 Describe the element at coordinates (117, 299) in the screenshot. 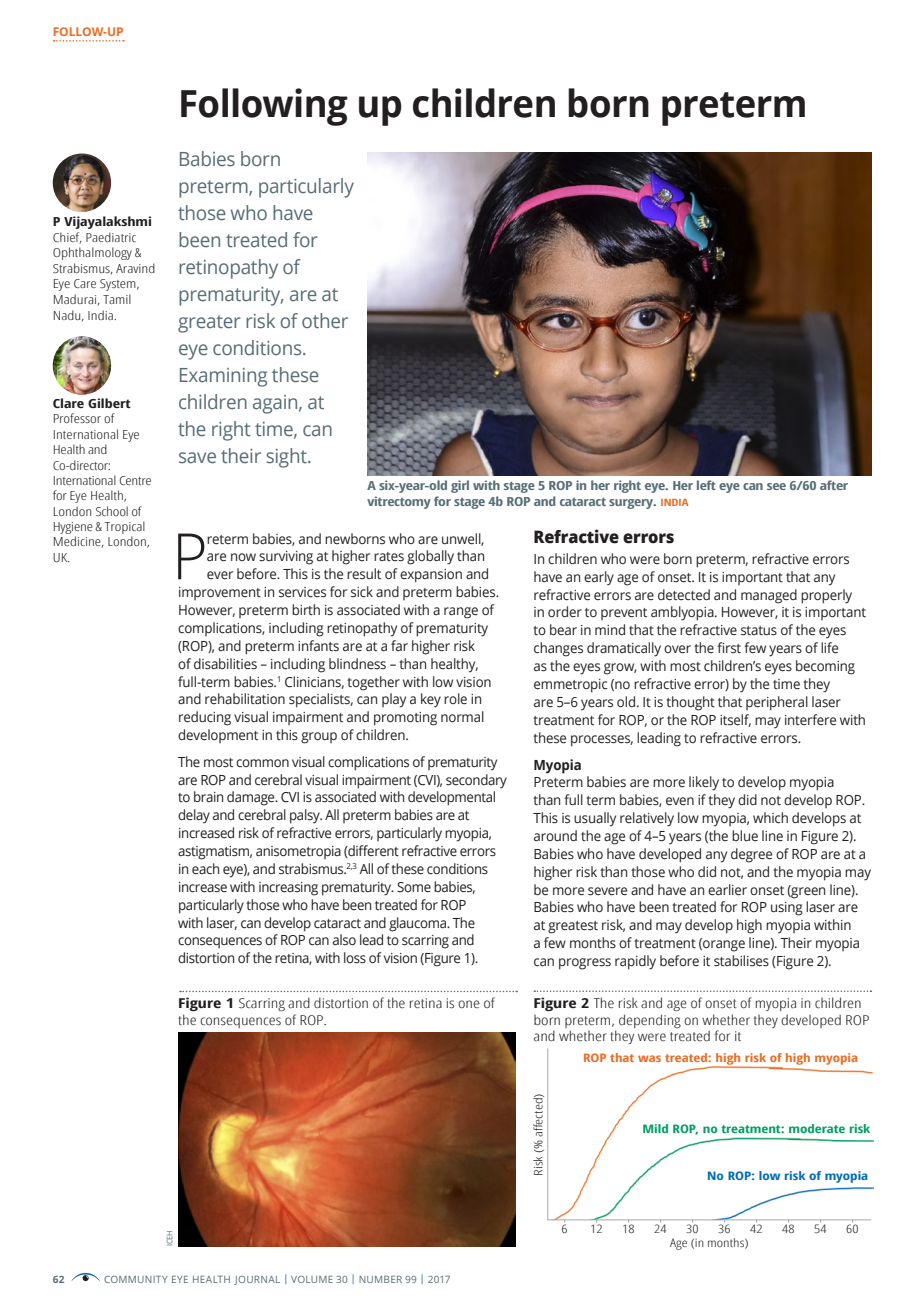

I see `Tamil` at that location.
